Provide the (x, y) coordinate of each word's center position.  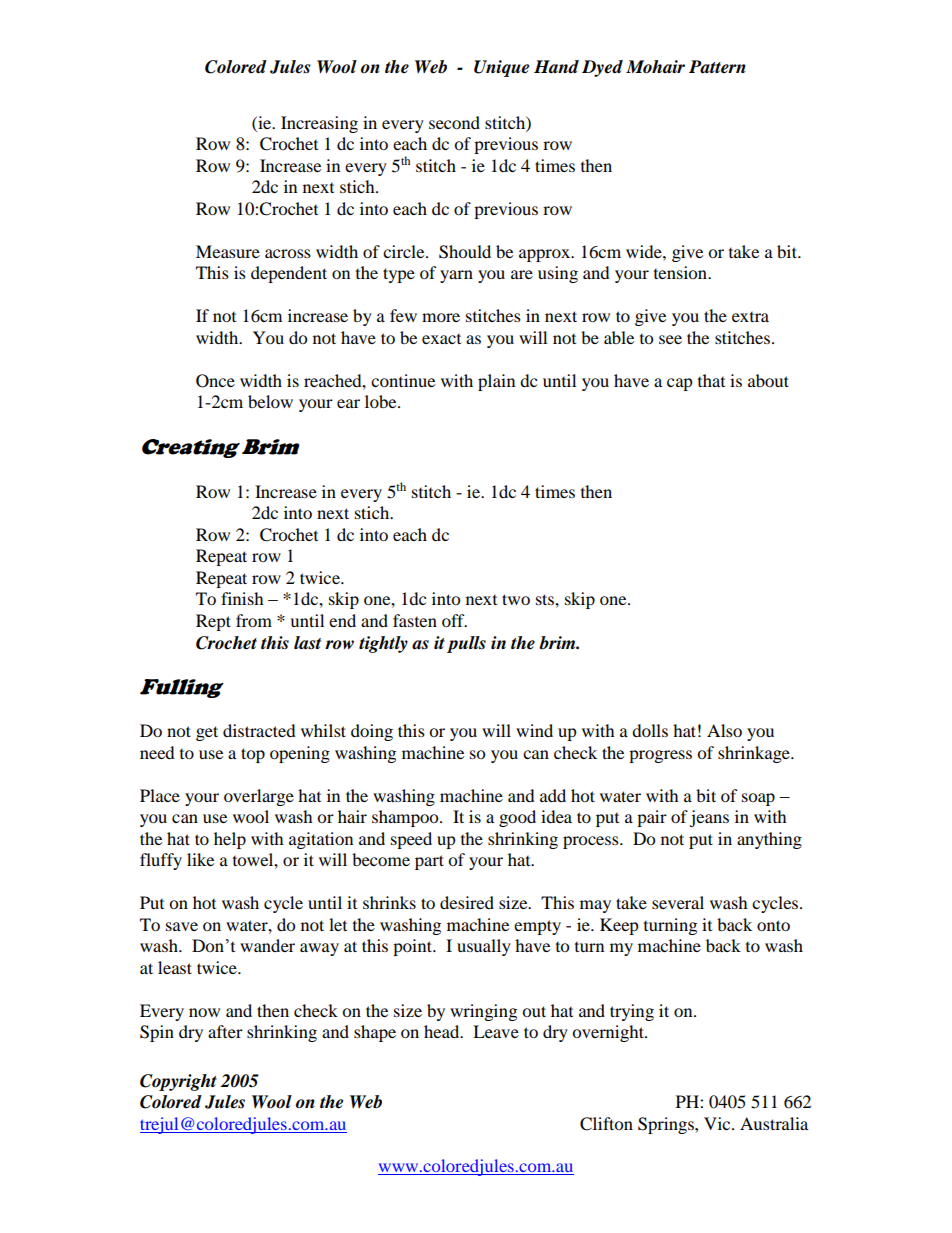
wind (534, 730)
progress (660, 756)
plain (496, 382)
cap (680, 384)
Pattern (717, 67)
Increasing (319, 124)
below (270, 401)
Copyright (178, 1082)
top (253, 755)
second (454, 122)
